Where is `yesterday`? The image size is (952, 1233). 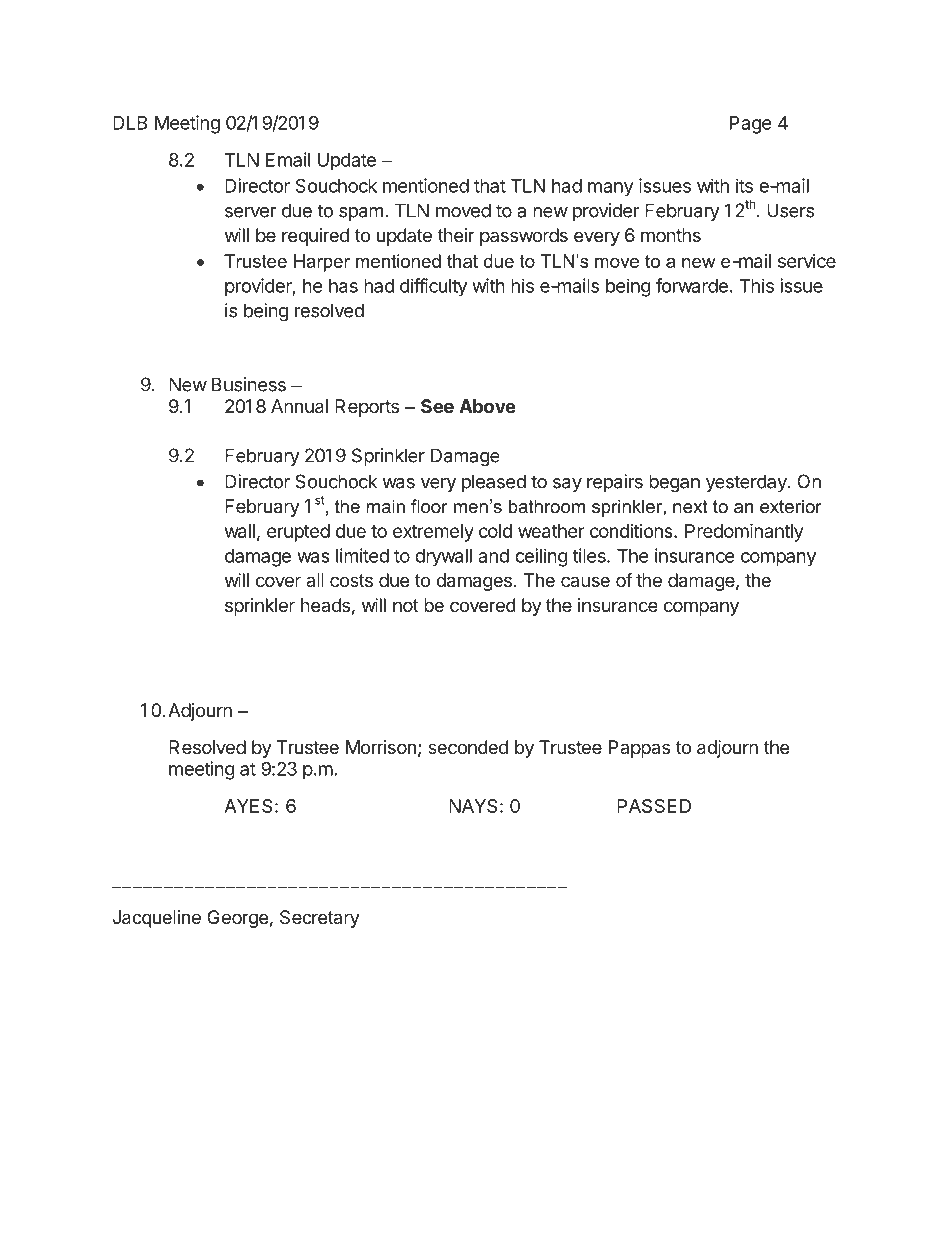 yesterday is located at coordinates (747, 483).
